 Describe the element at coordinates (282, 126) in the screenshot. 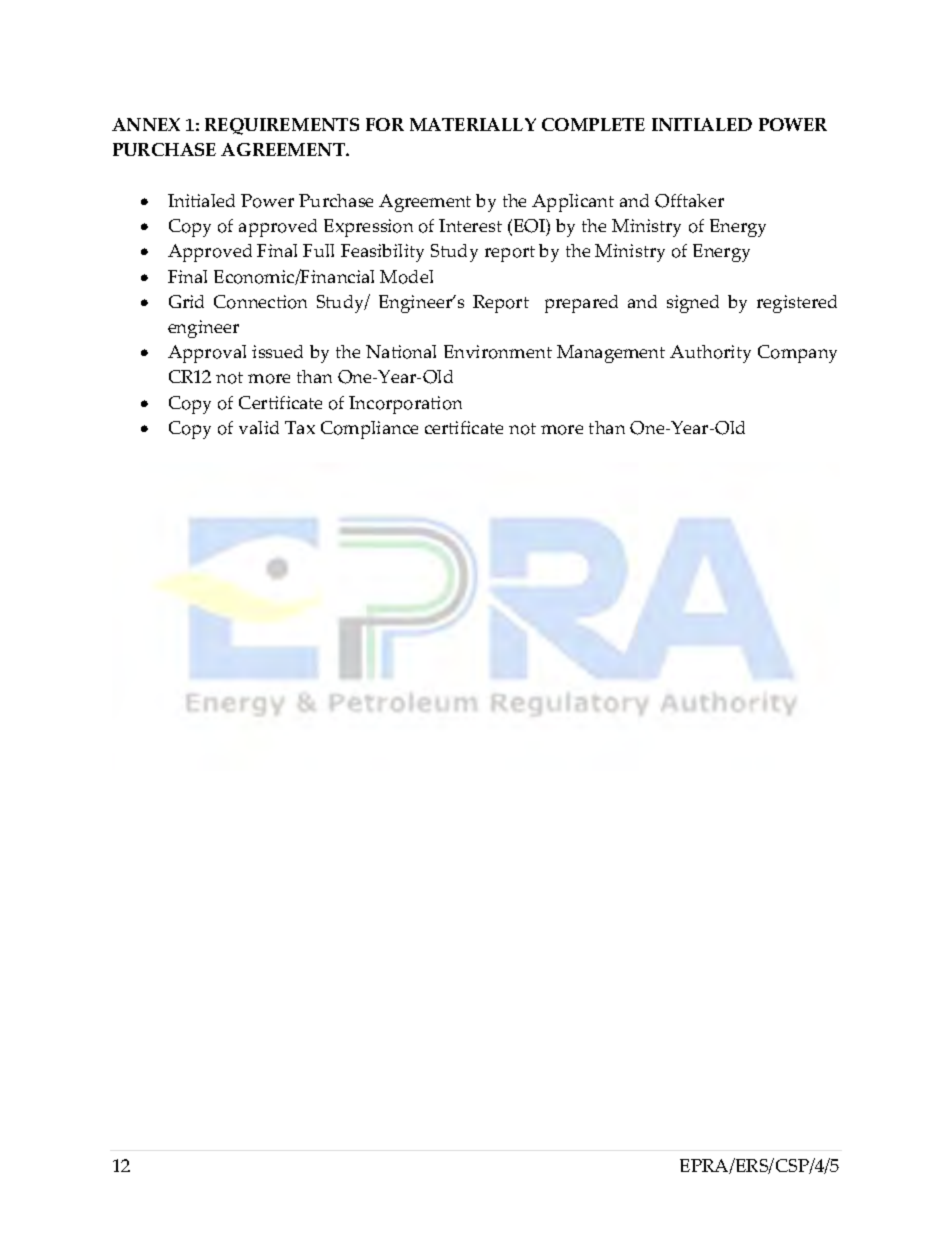

I see `REQUIREMENTS` at that location.
